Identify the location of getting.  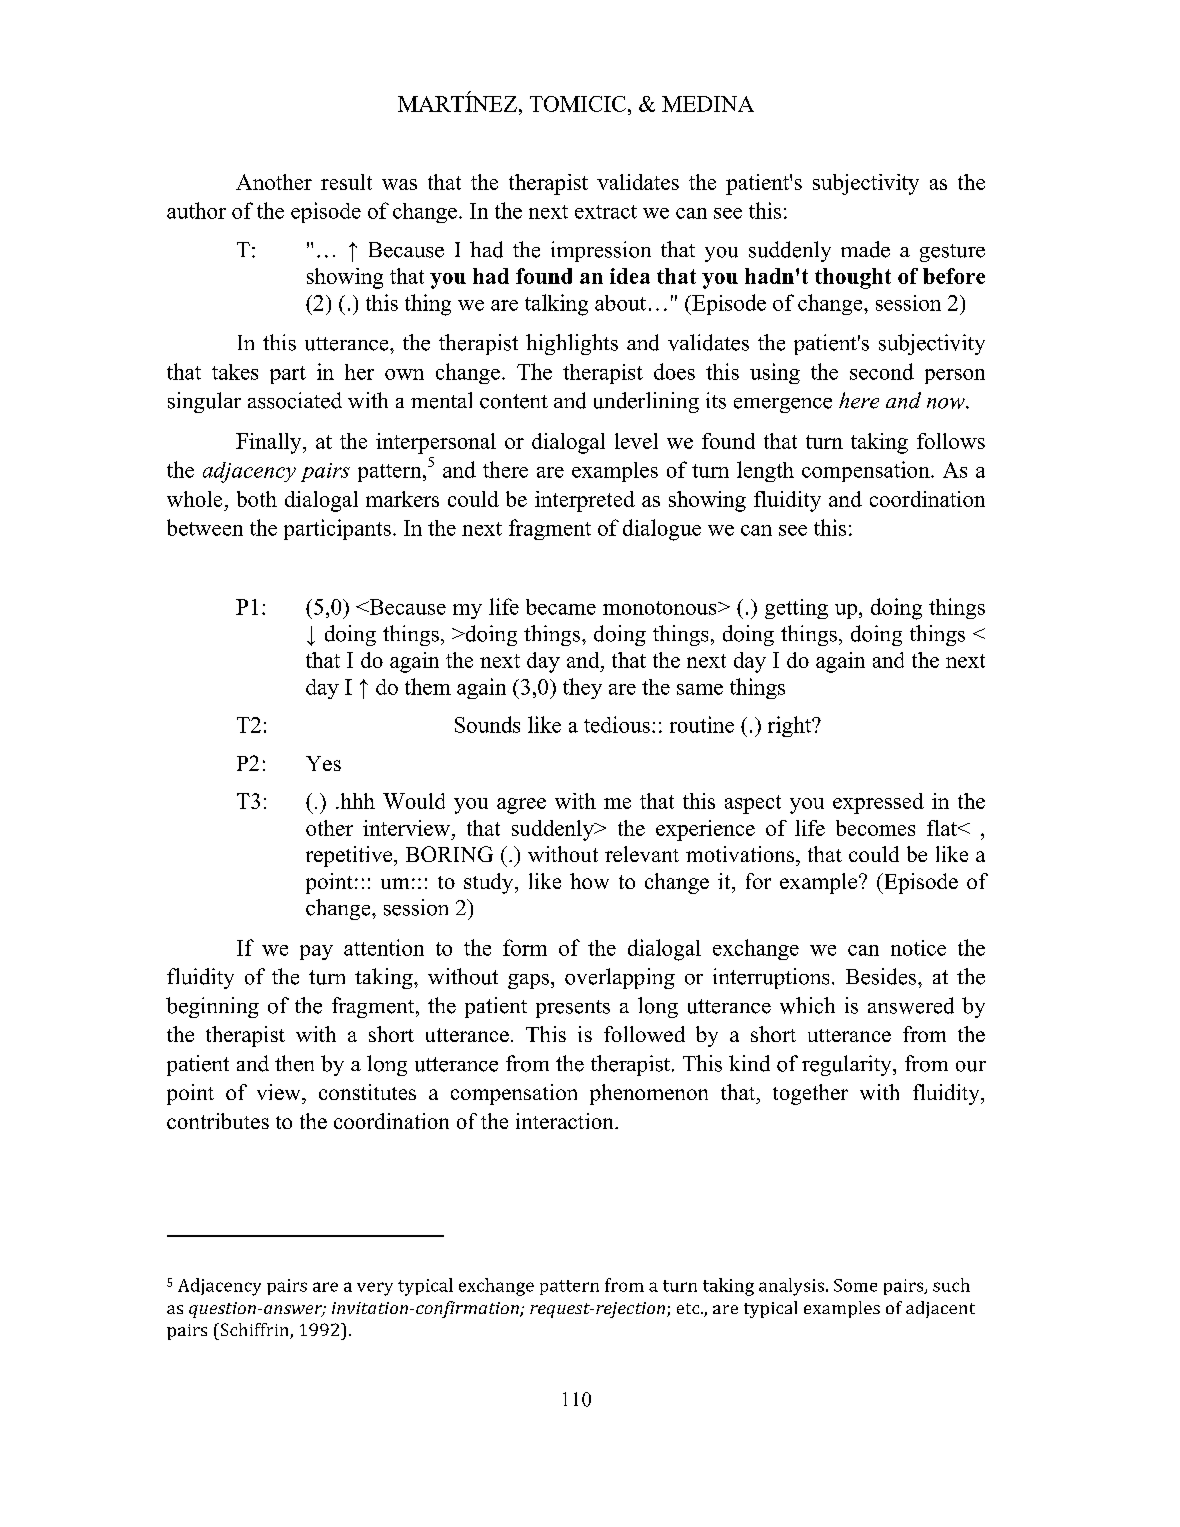
(796, 609).
